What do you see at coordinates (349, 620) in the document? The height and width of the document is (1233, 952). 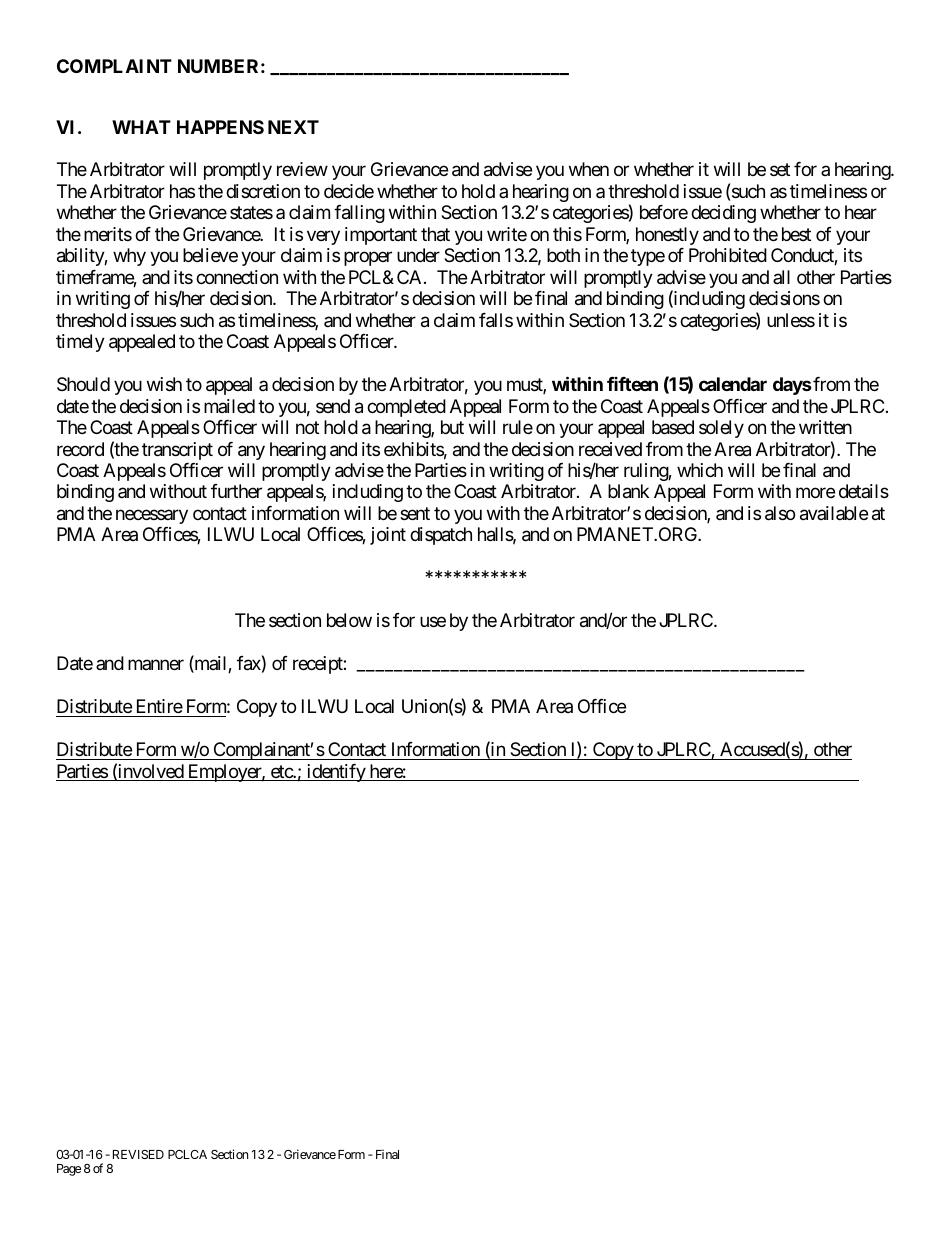 I see `below` at bounding box center [349, 620].
